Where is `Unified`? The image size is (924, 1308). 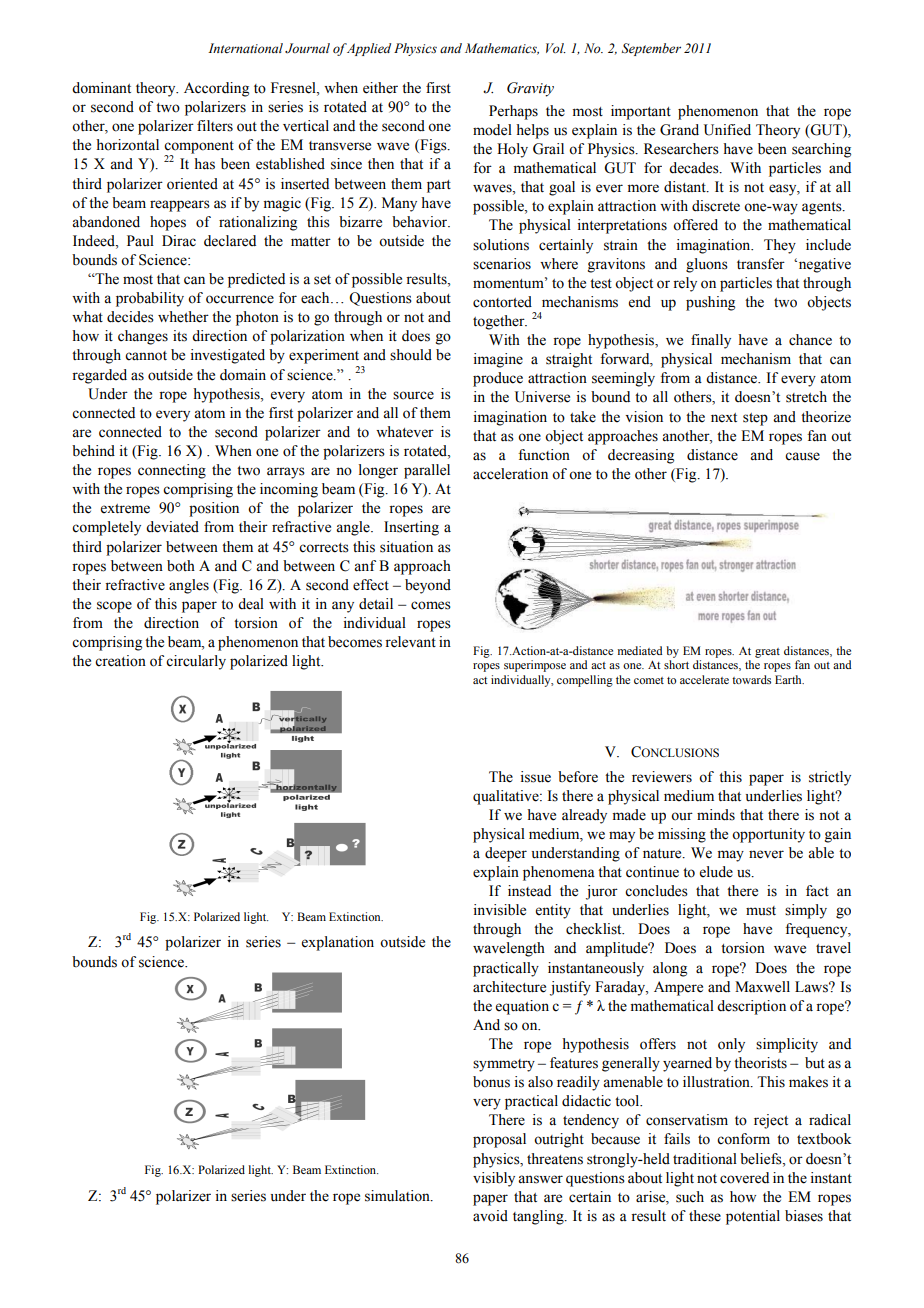 Unified is located at coordinates (727, 130).
